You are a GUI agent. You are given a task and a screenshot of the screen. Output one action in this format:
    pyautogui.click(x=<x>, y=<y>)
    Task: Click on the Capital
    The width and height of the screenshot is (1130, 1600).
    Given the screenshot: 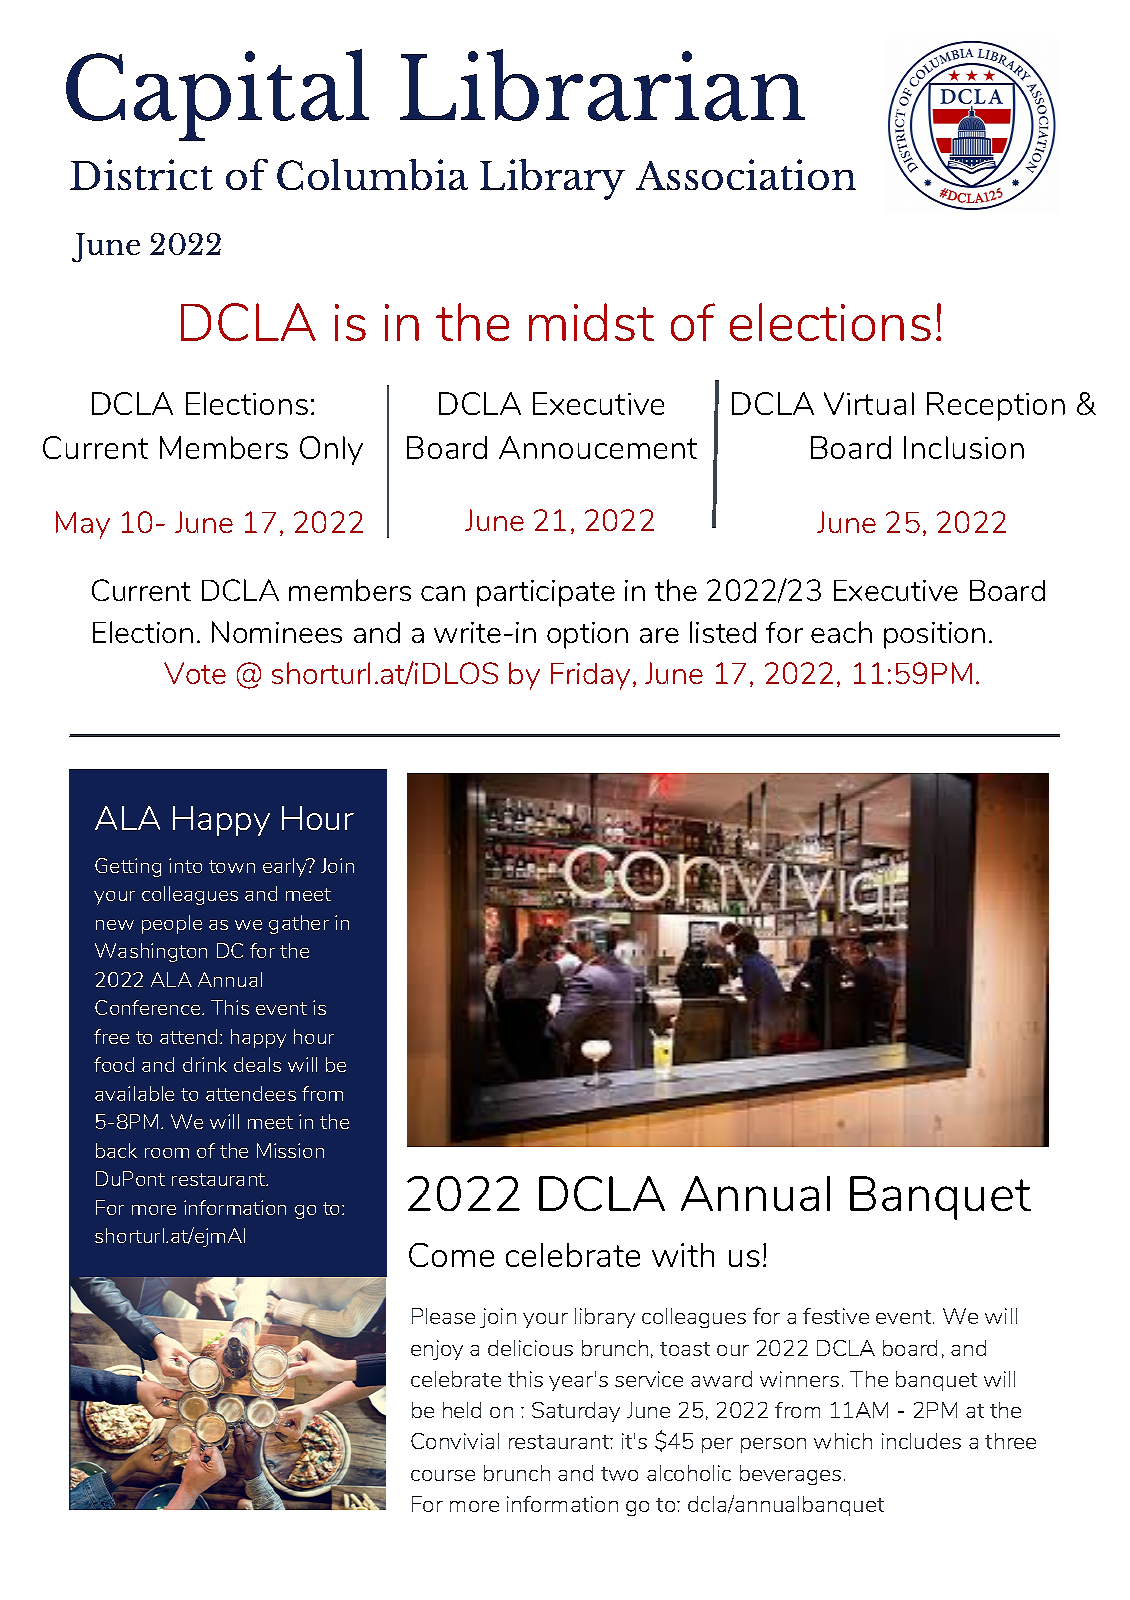 What is the action you would take?
    pyautogui.click(x=217, y=95)
